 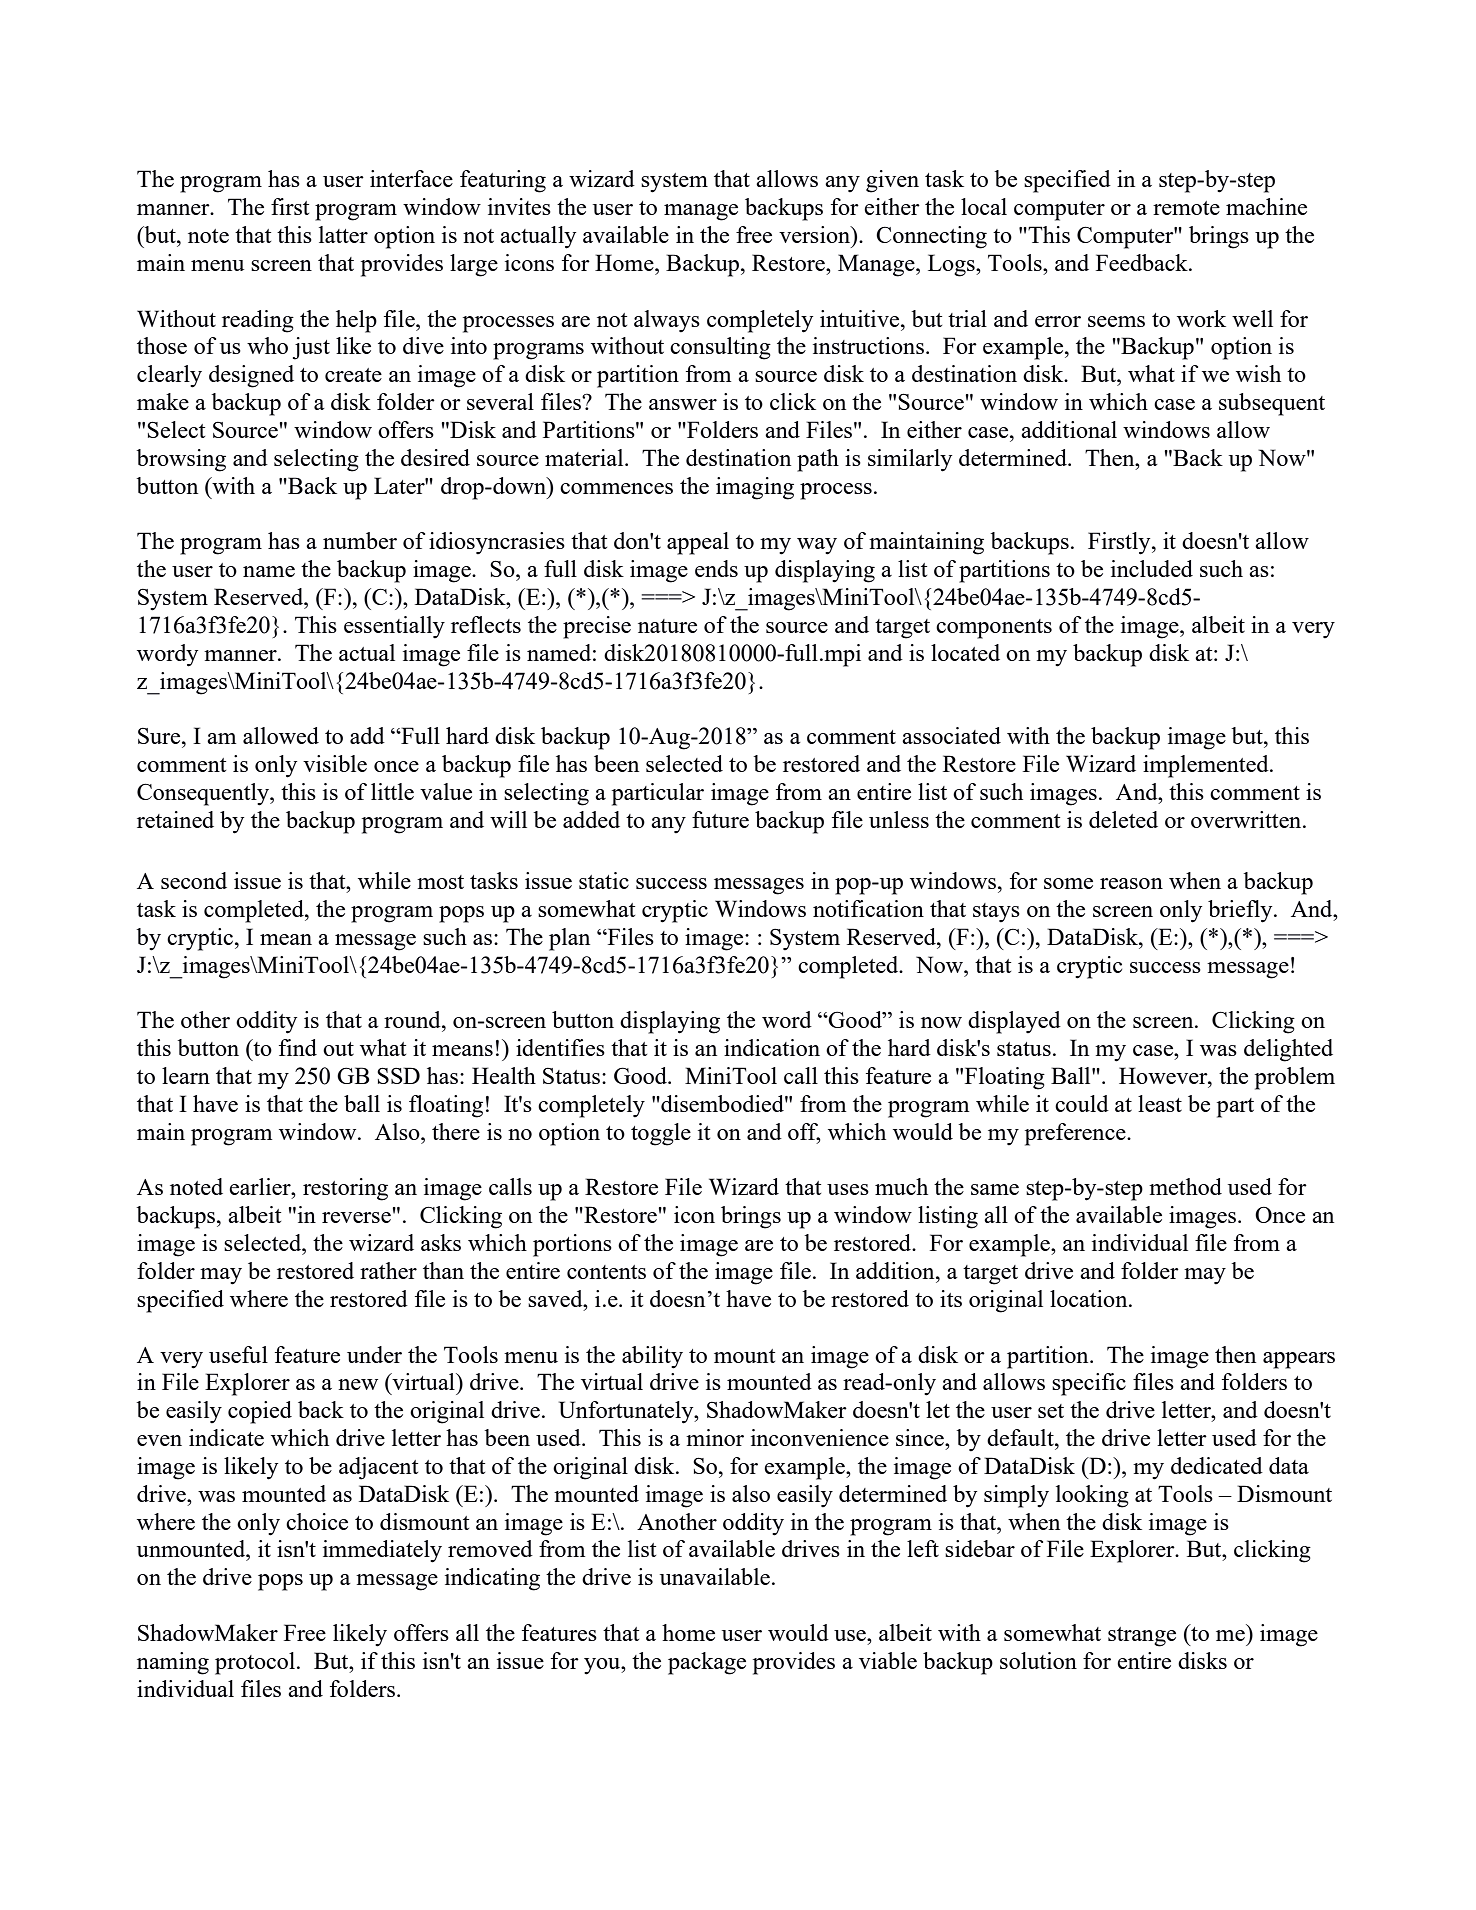 What do you see at coordinates (661, 1134) in the screenshot?
I see `toggle` at bounding box center [661, 1134].
